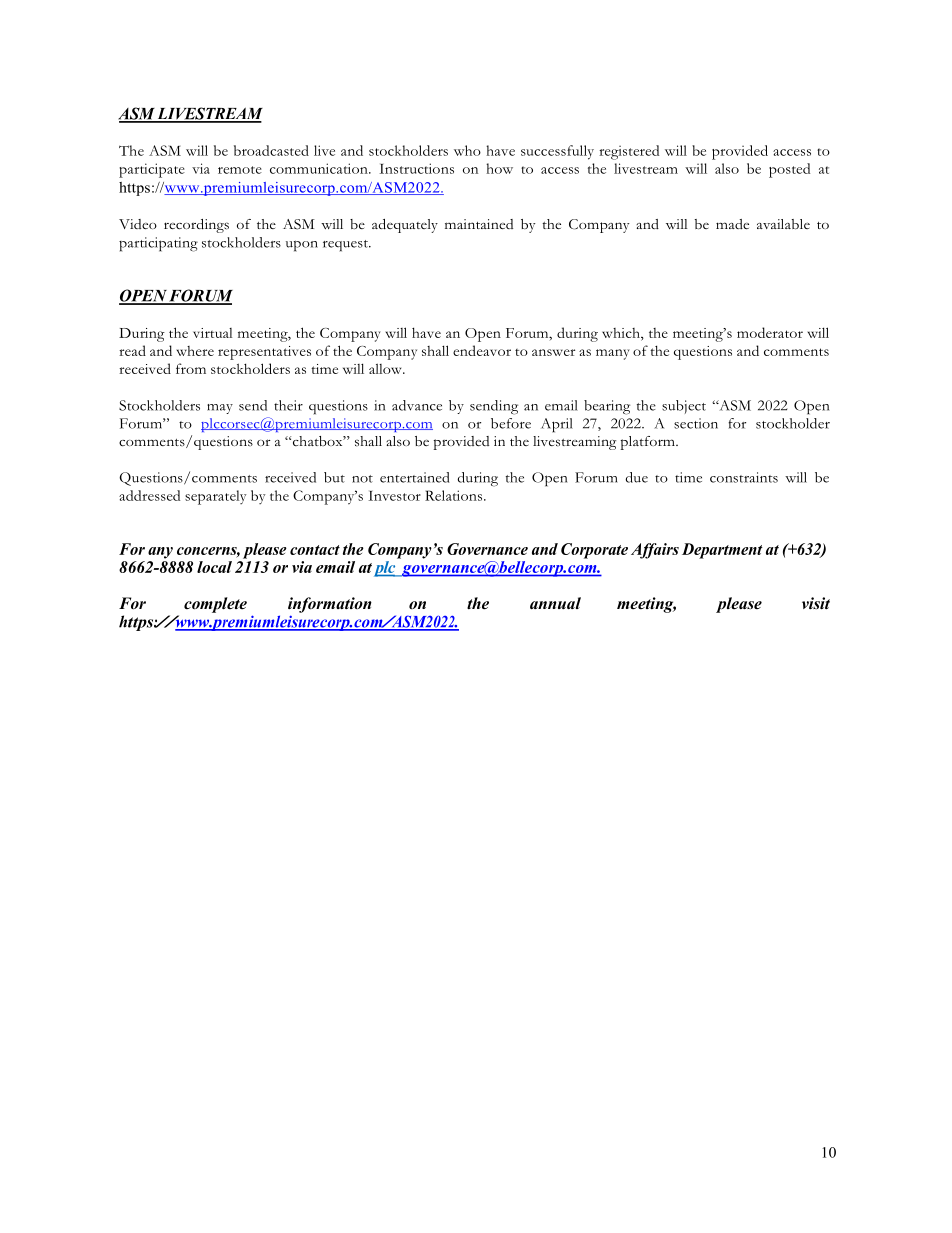 This screenshot has width=952, height=1233. I want to click on complete, so click(215, 605).
